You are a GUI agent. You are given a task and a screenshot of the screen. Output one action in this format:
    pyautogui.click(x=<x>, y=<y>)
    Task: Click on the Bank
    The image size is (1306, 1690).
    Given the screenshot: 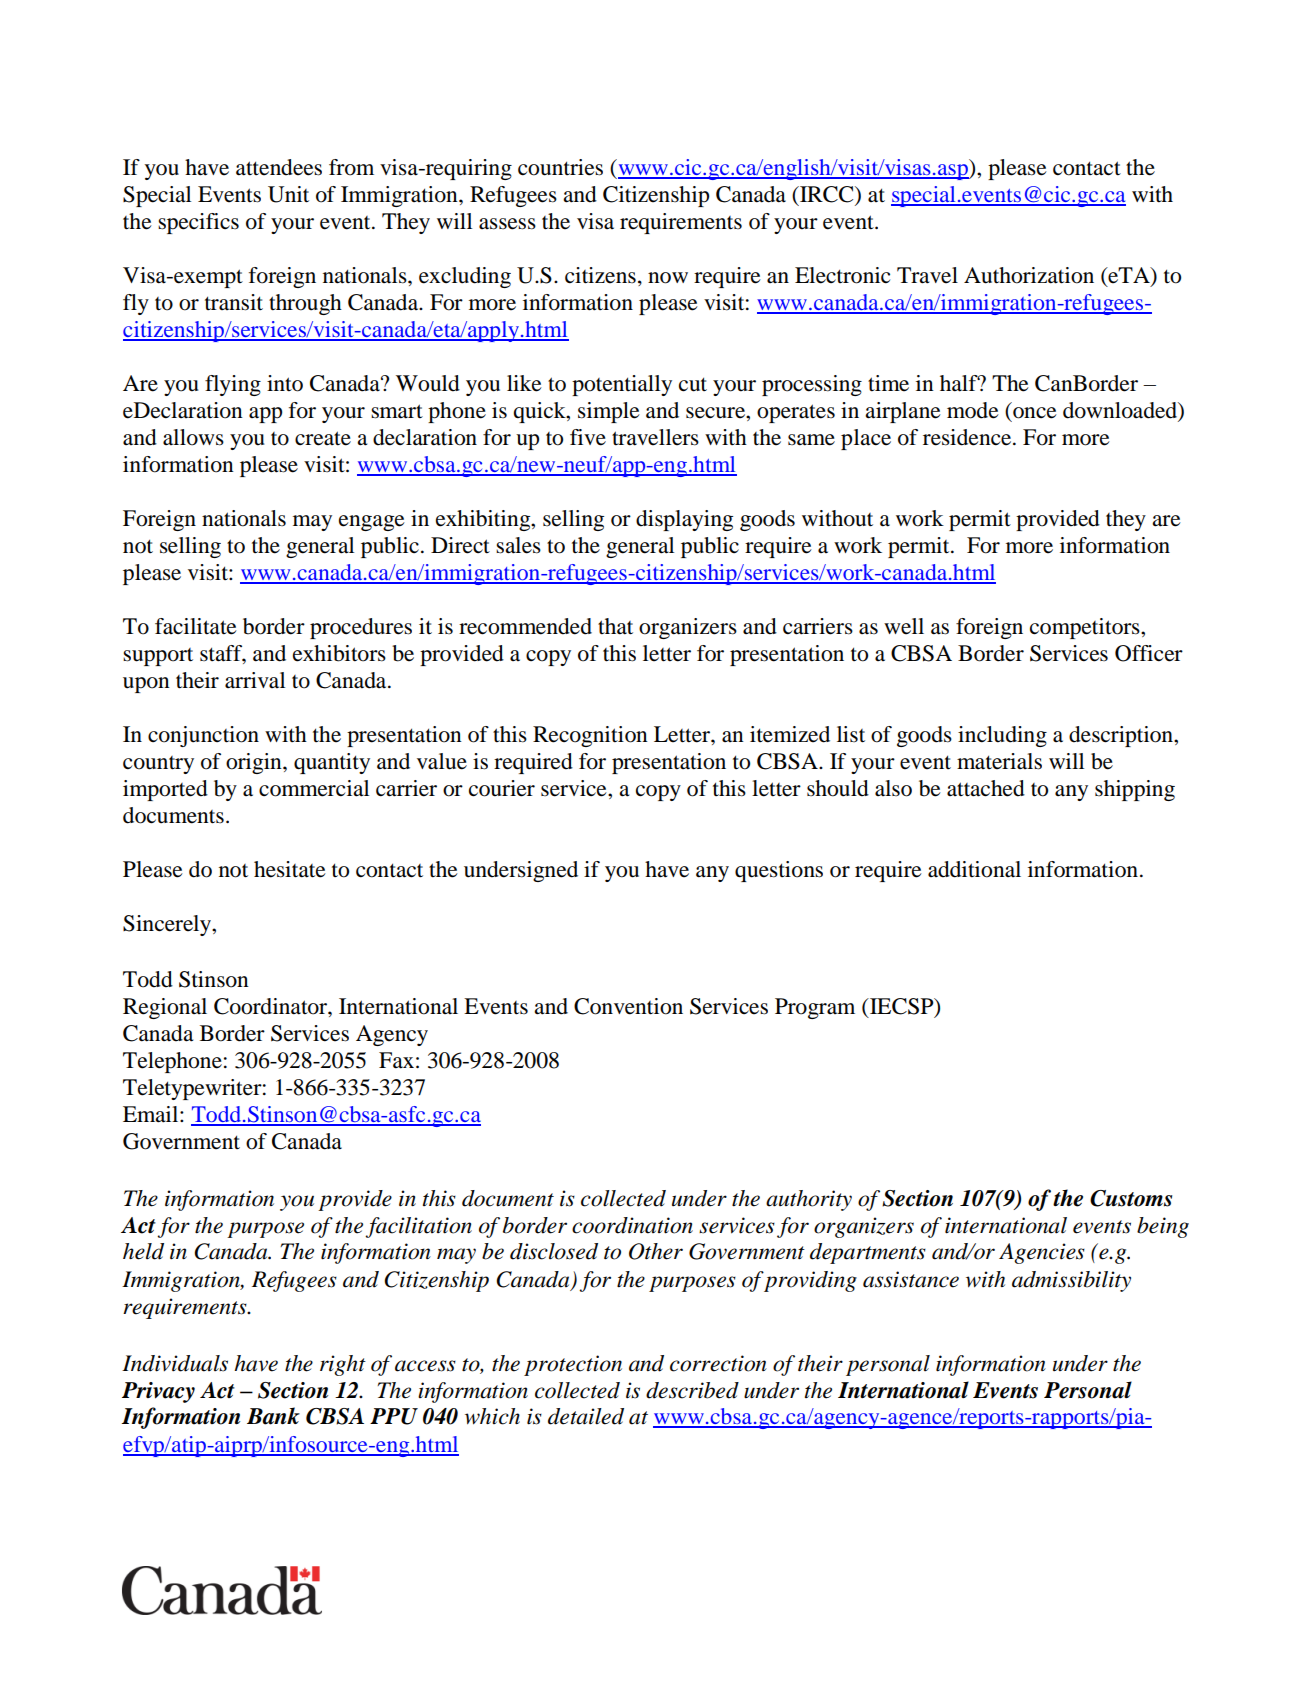 What is the action you would take?
    pyautogui.click(x=273, y=1416)
